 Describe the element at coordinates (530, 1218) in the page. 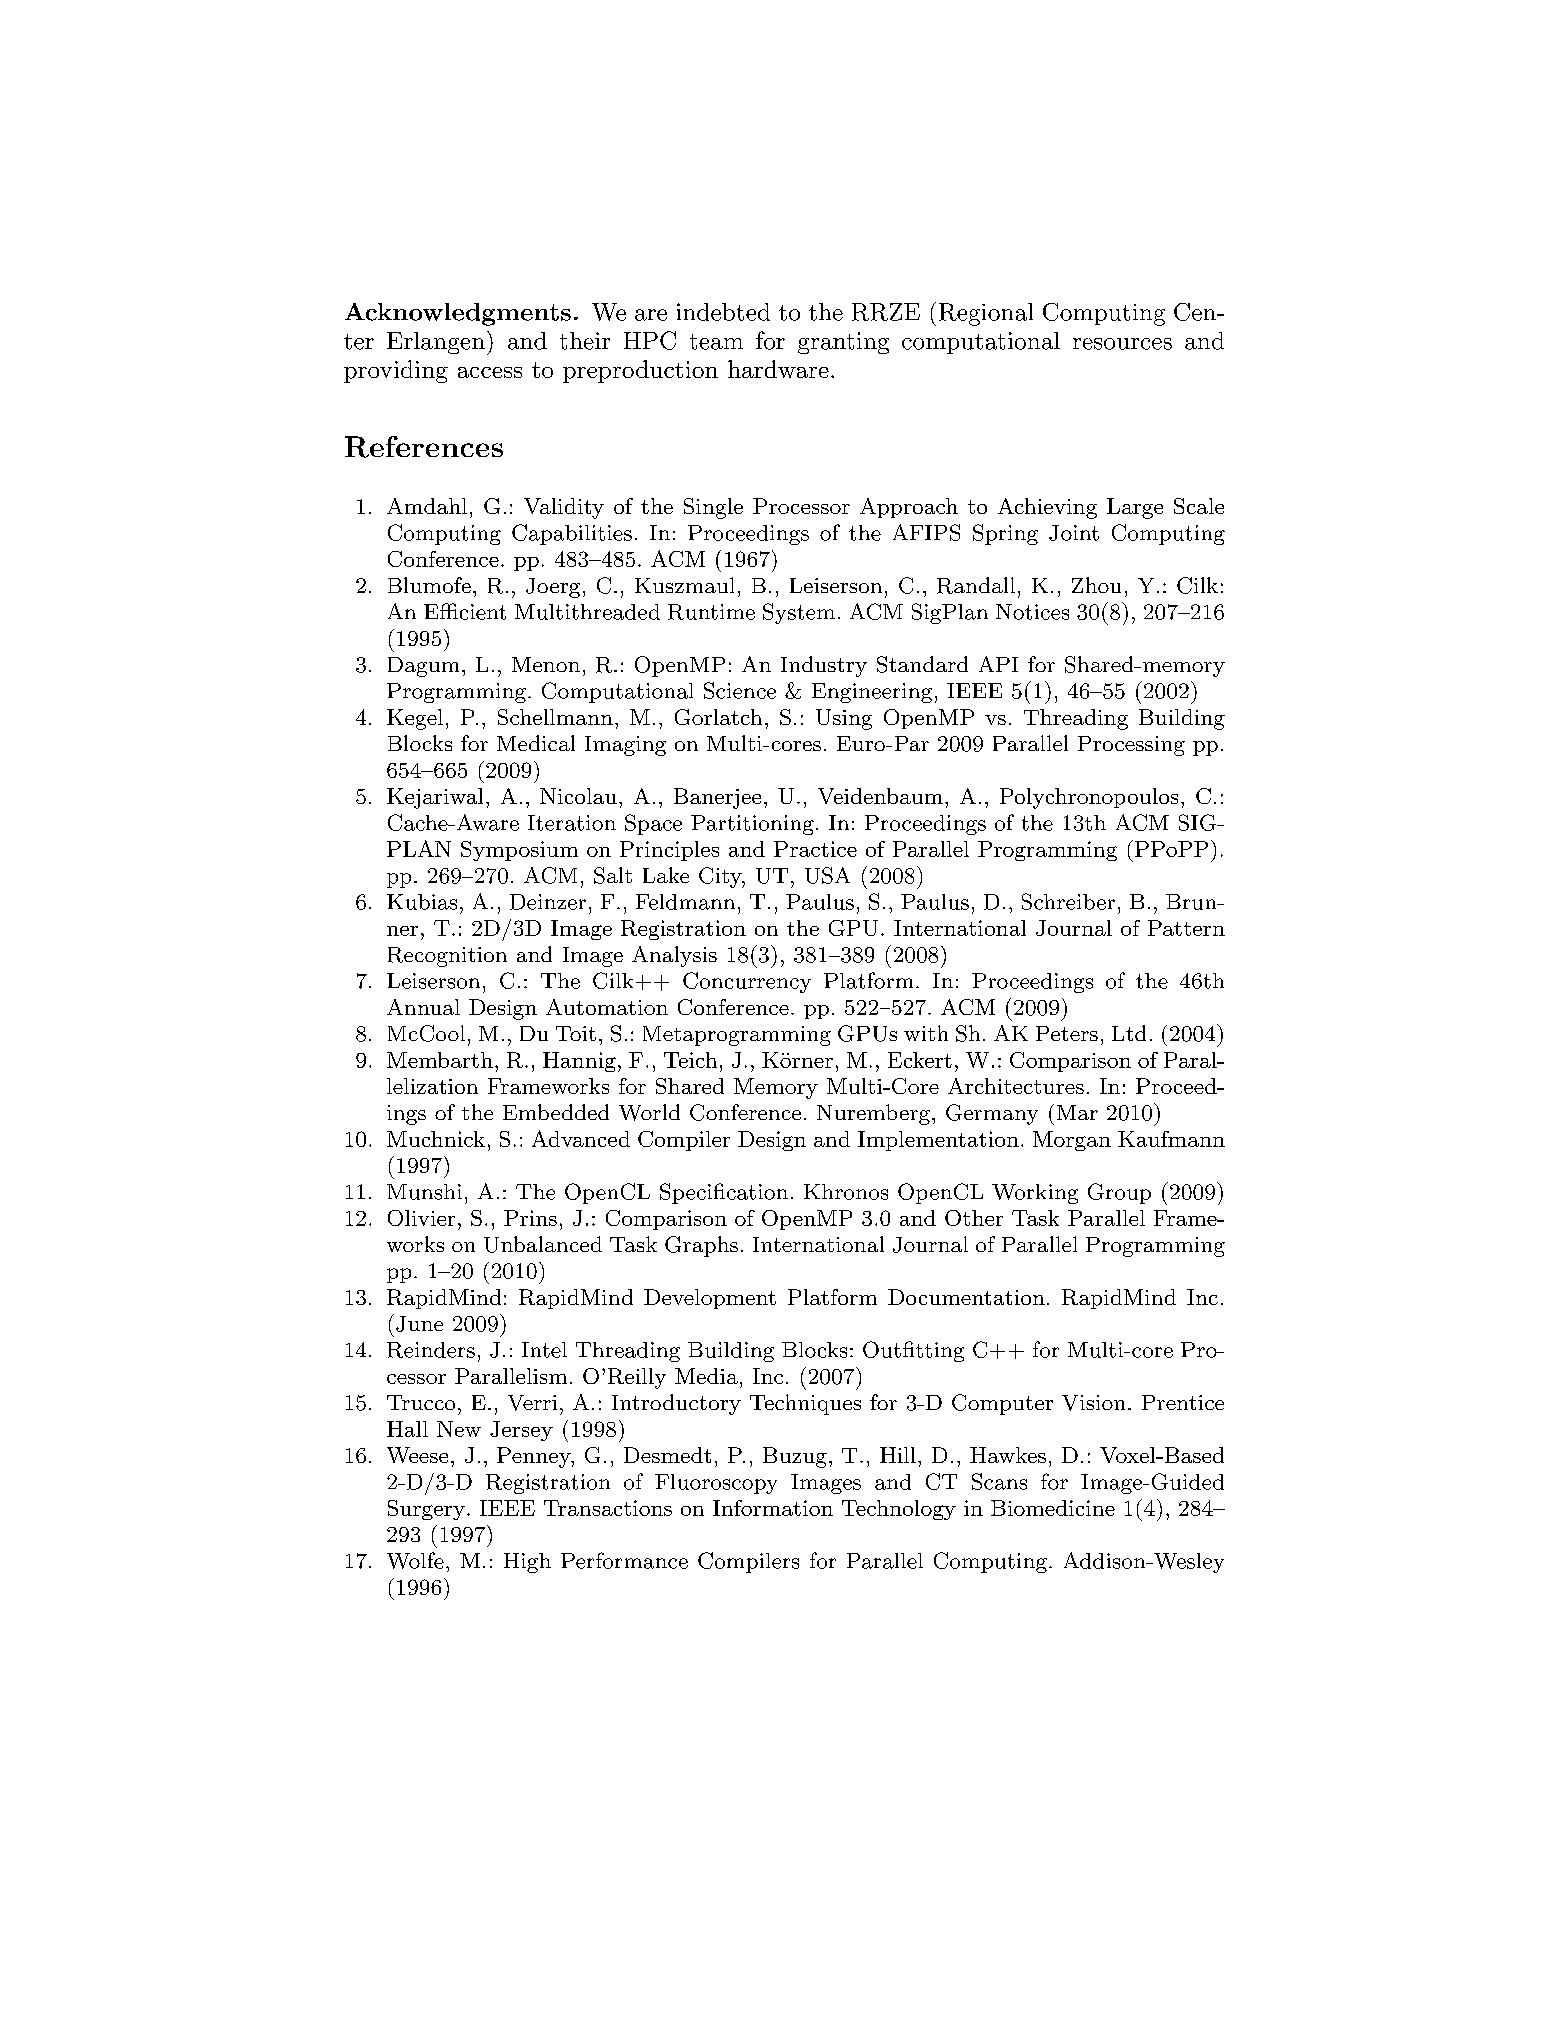

I see `Prins` at that location.
